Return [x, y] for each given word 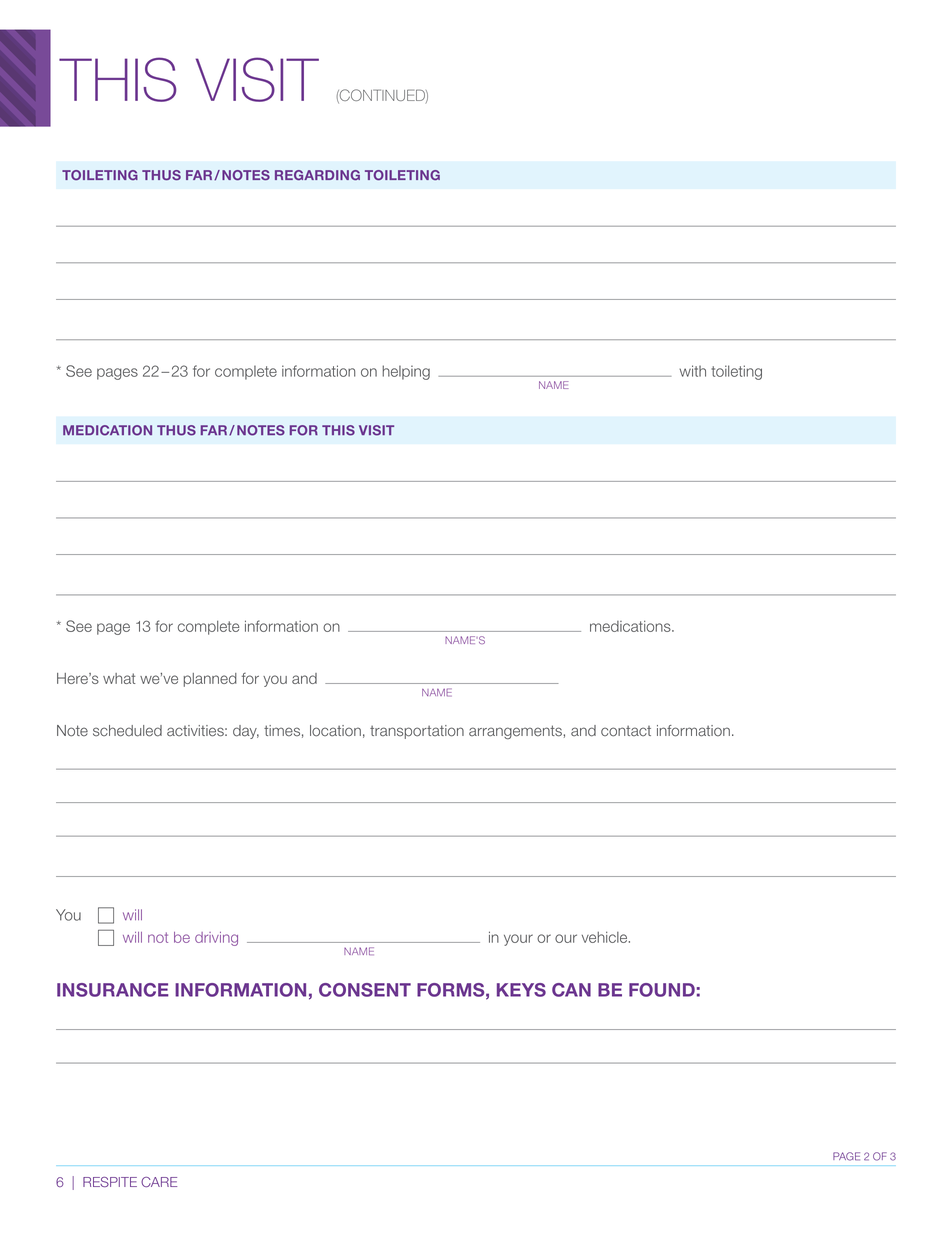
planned [210, 680]
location [335, 731]
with [692, 371]
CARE [159, 1182]
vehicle [606, 937]
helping [406, 372]
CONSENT [365, 990]
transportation [417, 732]
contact [626, 731]
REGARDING [317, 175]
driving [216, 939]
